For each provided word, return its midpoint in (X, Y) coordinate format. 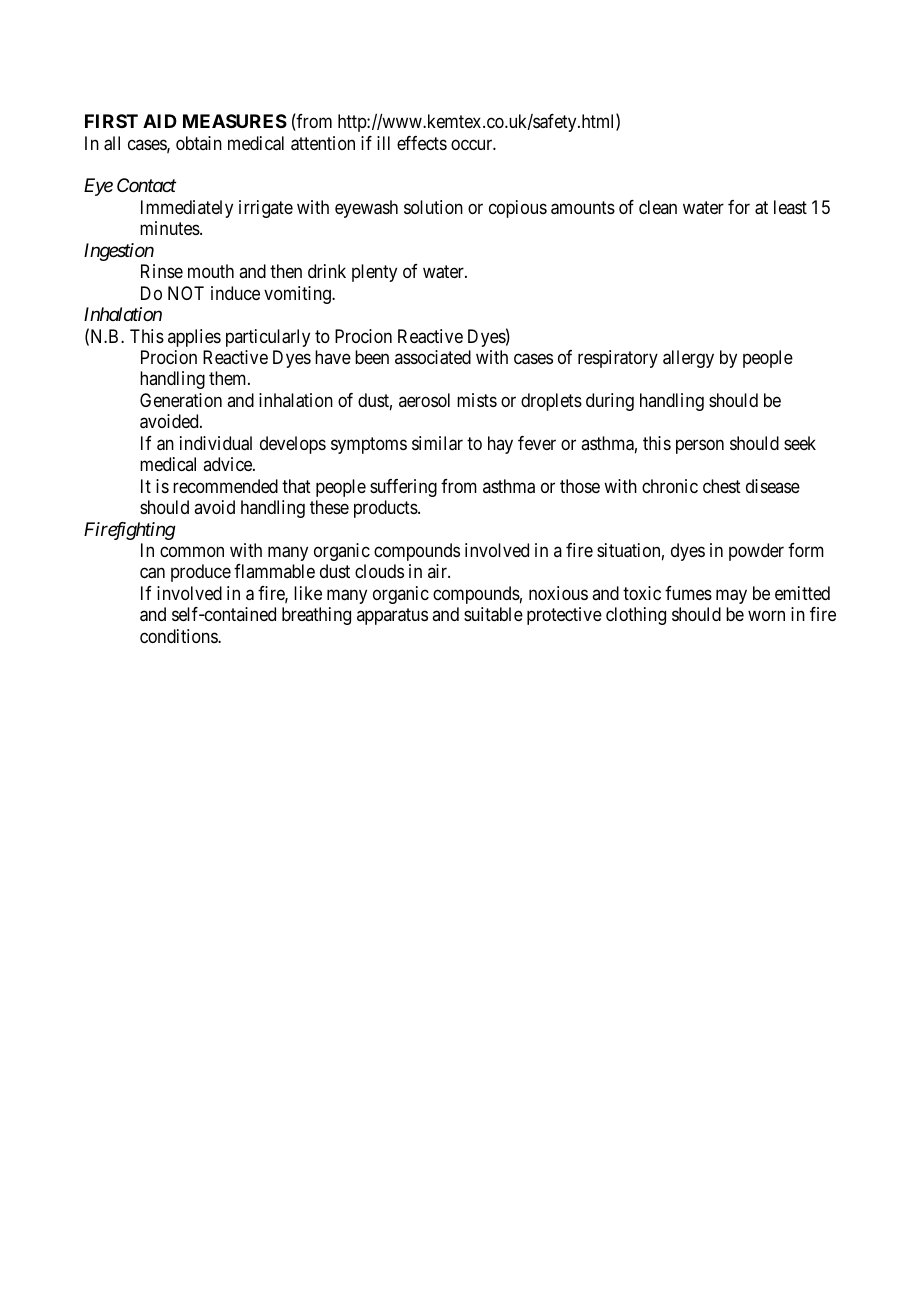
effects (422, 143)
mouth (211, 271)
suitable (493, 614)
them (229, 378)
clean (658, 207)
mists (477, 400)
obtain (199, 143)
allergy (688, 359)
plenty (374, 273)
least (790, 207)
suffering (403, 488)
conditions (179, 636)
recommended (225, 486)
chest (722, 486)
